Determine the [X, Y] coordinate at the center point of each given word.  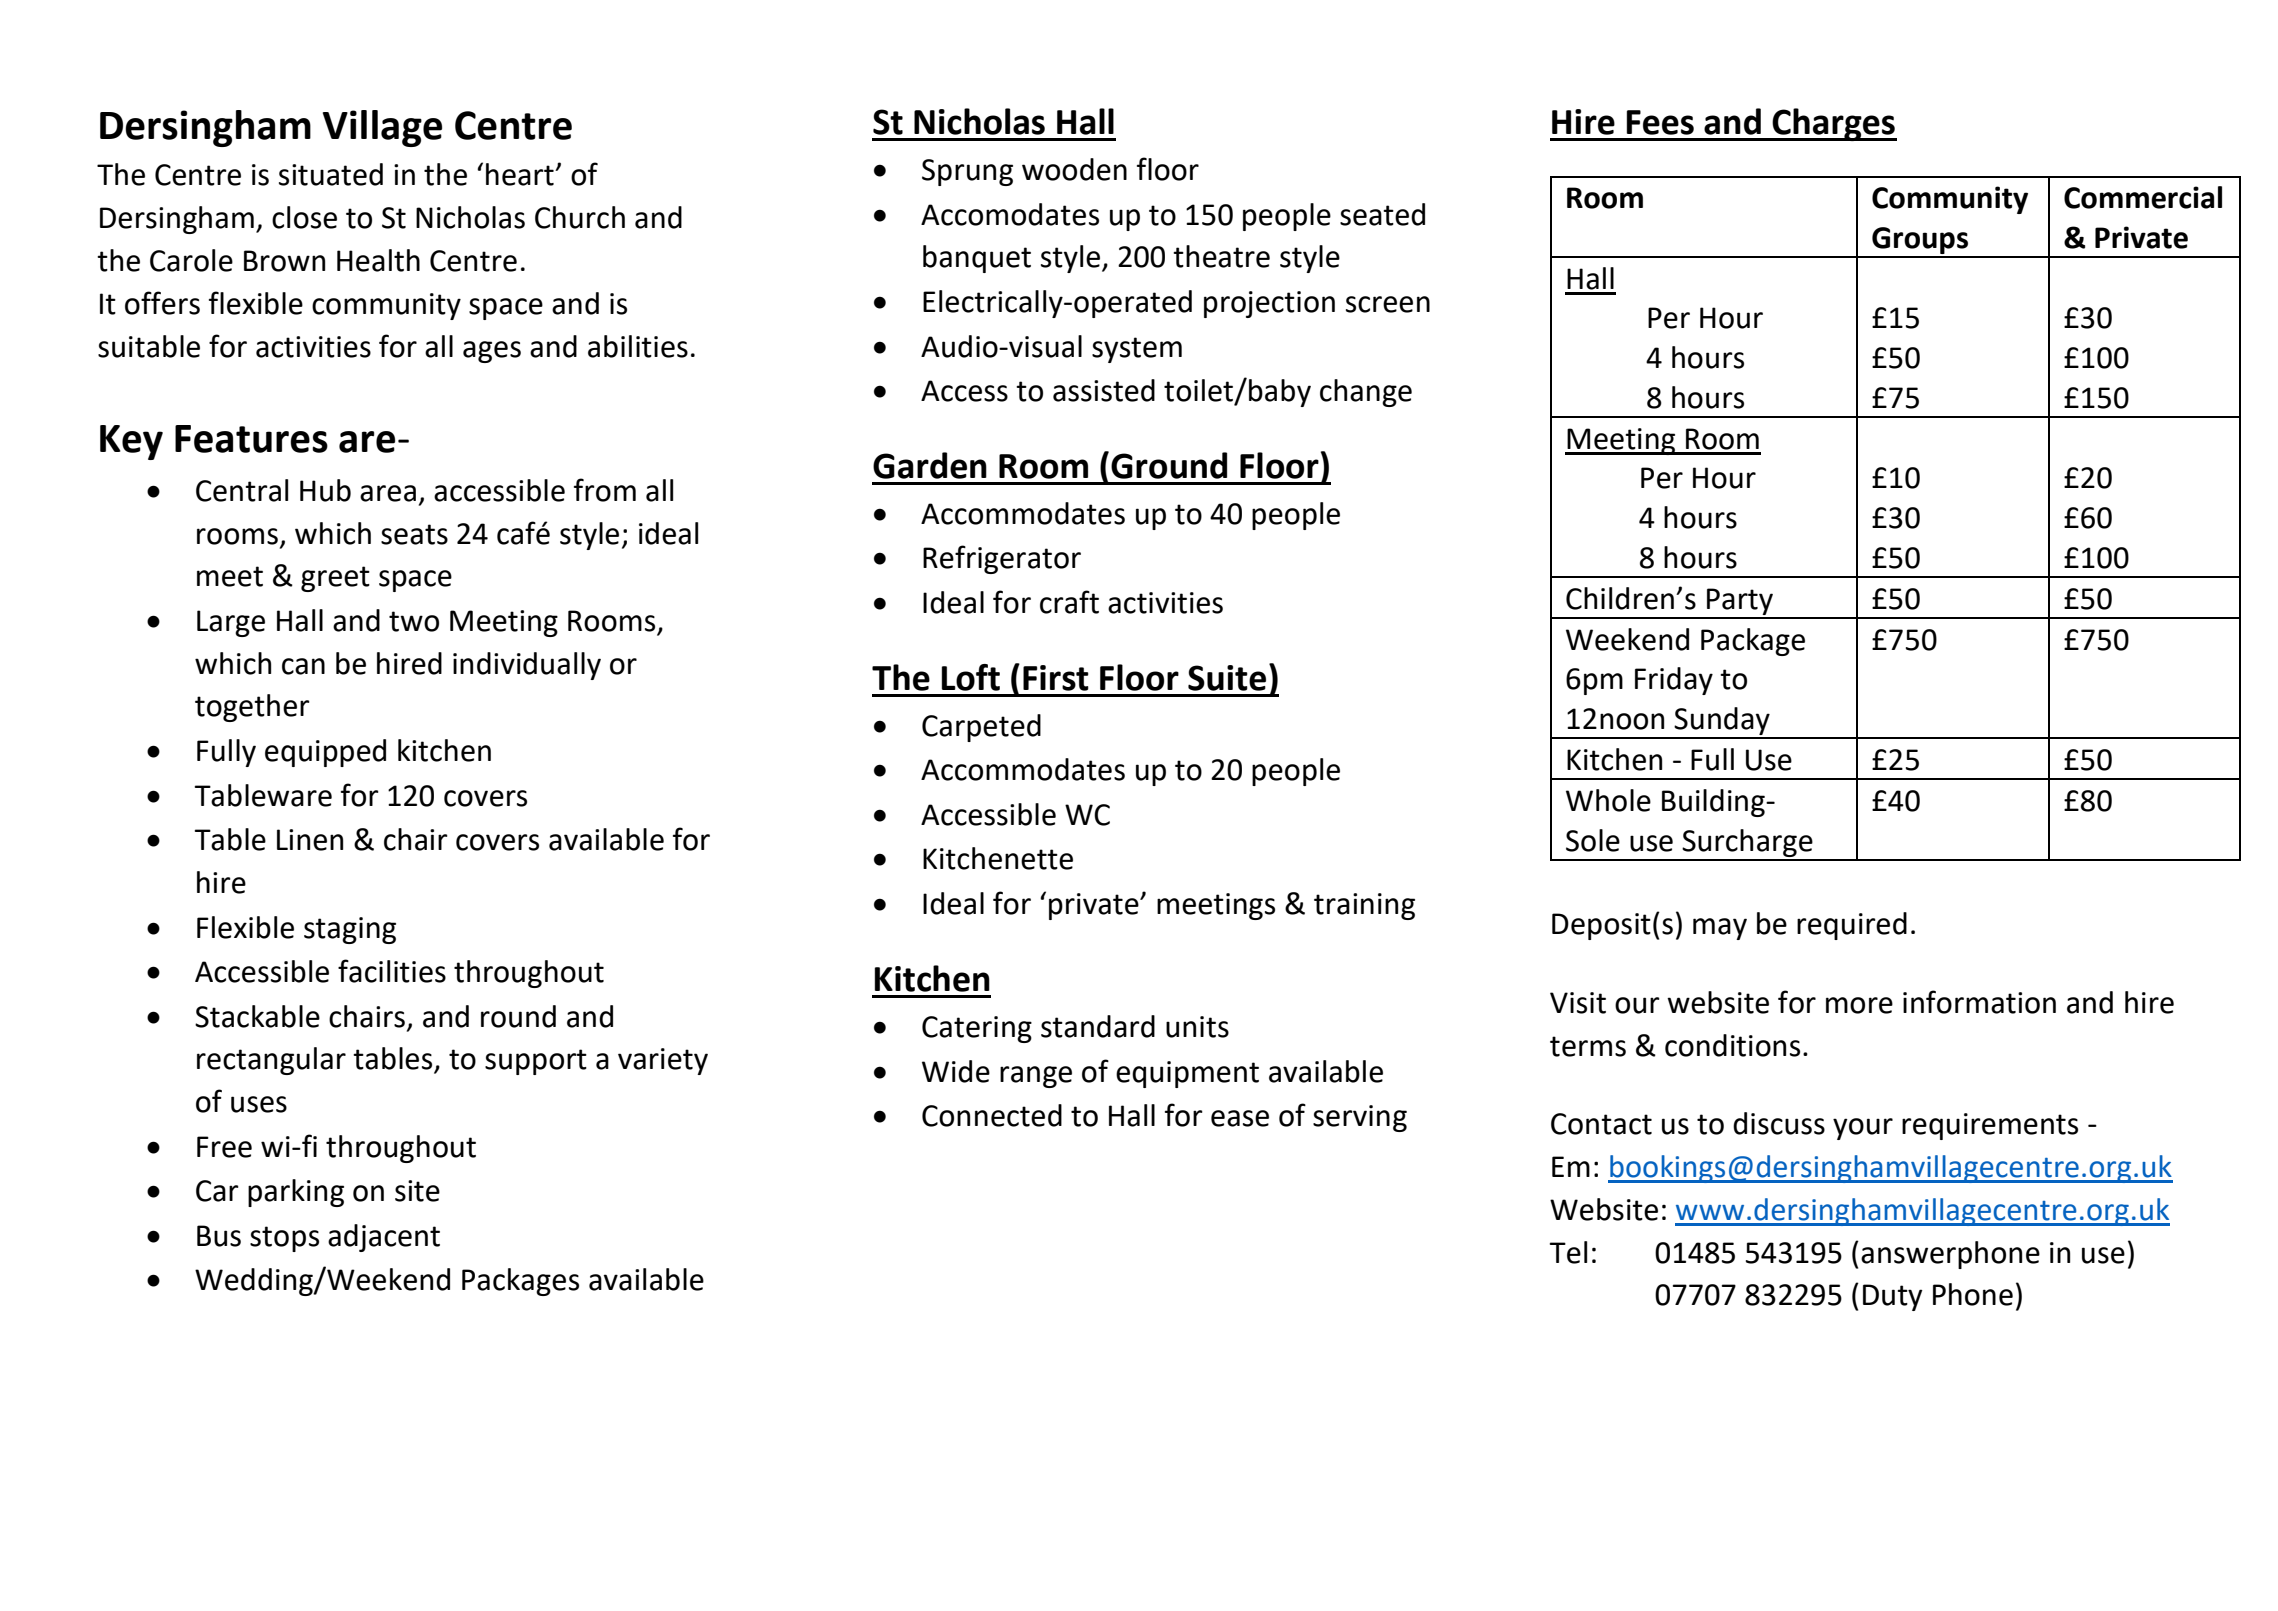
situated [331, 174]
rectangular [271, 1061]
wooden [1074, 169]
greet [335, 579]
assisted [1104, 390]
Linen [310, 840]
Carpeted [981, 728]
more [1859, 1005]
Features [251, 439]
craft [1069, 602]
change [1366, 393]
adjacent [384, 1238]
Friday [1674, 681]
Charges [1834, 124]
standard [1098, 1026]
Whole [1608, 800]
